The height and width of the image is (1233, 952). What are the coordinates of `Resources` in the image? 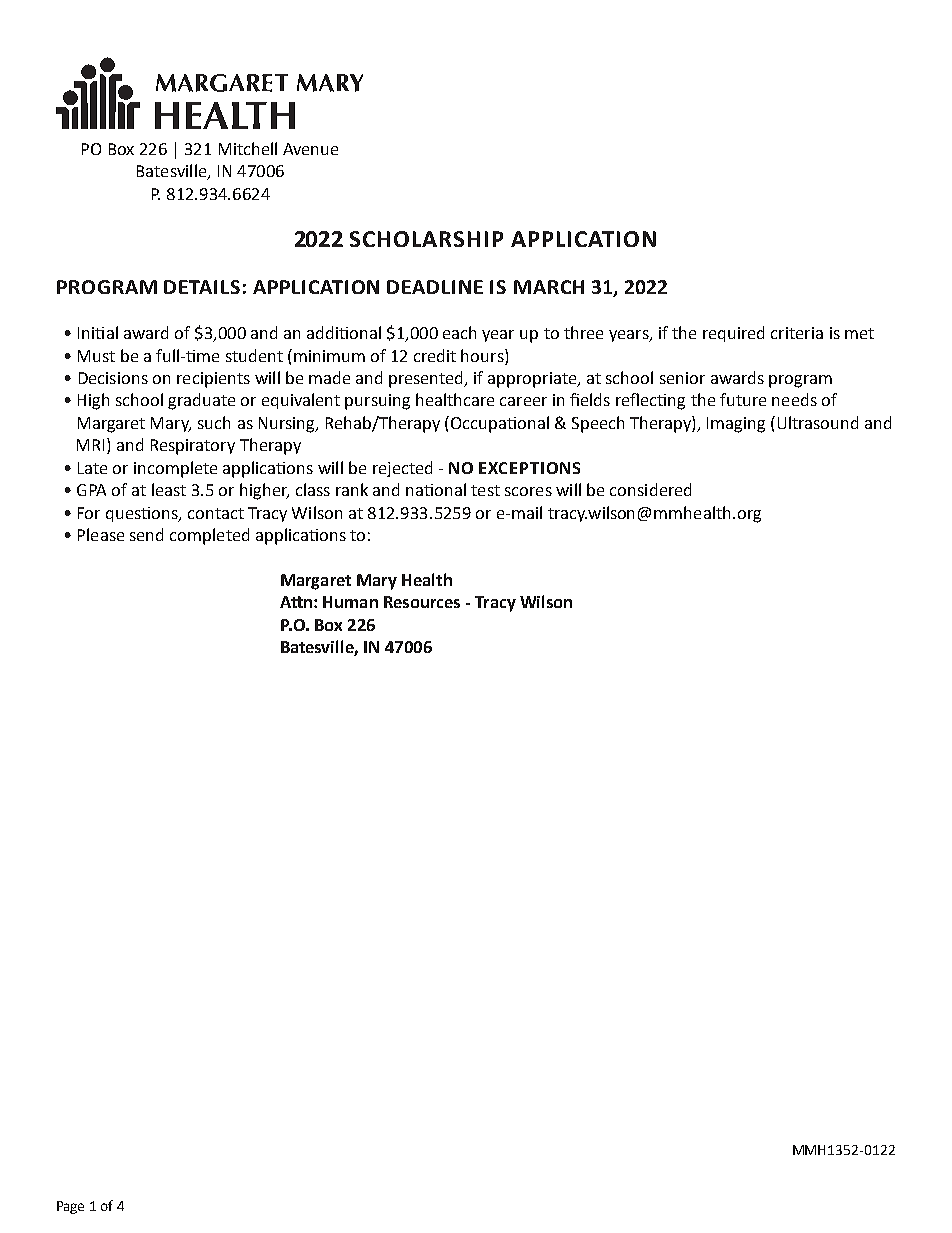 It's located at (422, 602).
